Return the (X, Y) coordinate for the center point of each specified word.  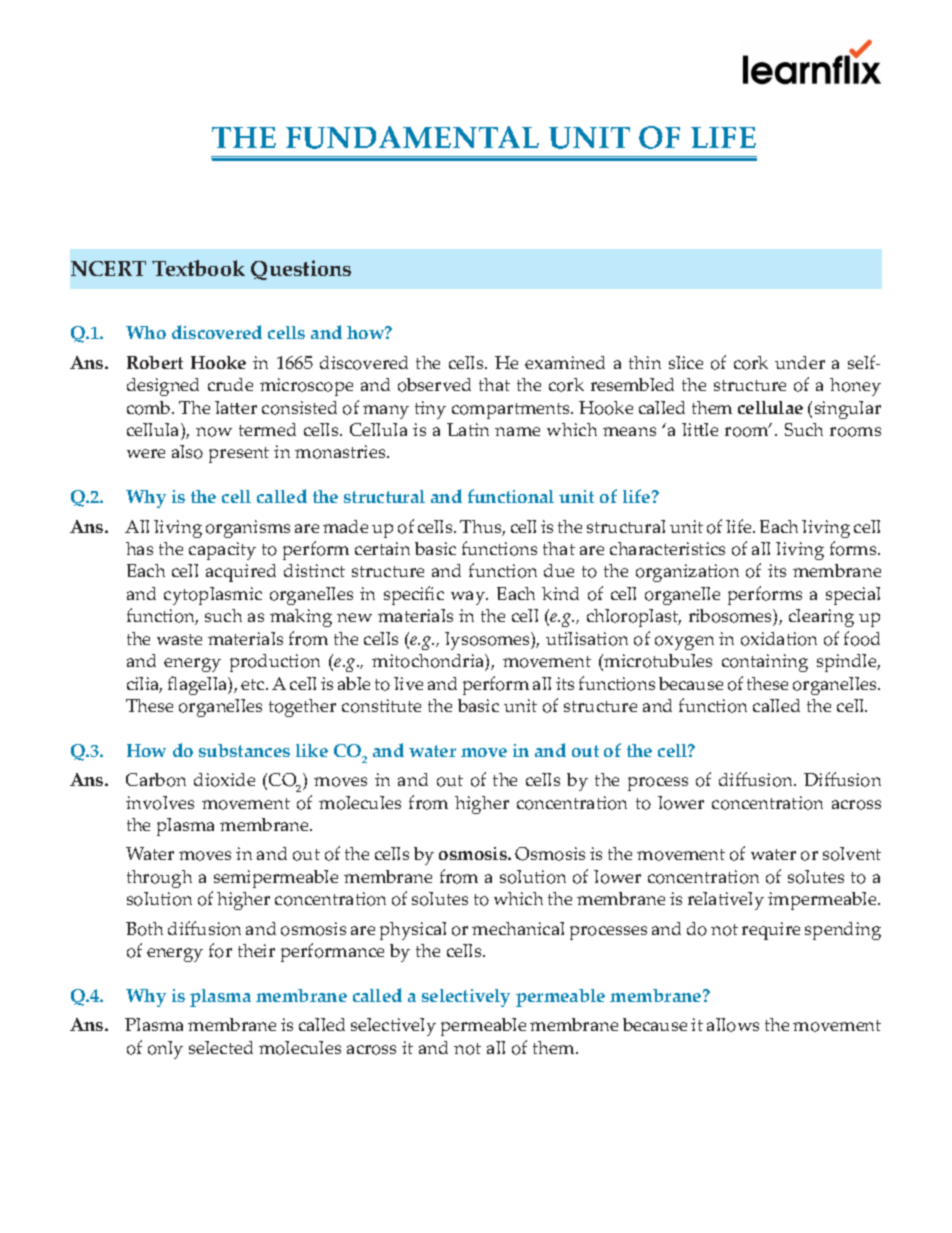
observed (434, 385)
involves (160, 803)
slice (686, 362)
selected (221, 1047)
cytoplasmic (213, 596)
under (800, 362)
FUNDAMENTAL (412, 137)
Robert (155, 362)
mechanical (518, 928)
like (312, 750)
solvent (852, 854)
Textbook (198, 268)
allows (733, 1025)
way (469, 598)
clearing (821, 618)
